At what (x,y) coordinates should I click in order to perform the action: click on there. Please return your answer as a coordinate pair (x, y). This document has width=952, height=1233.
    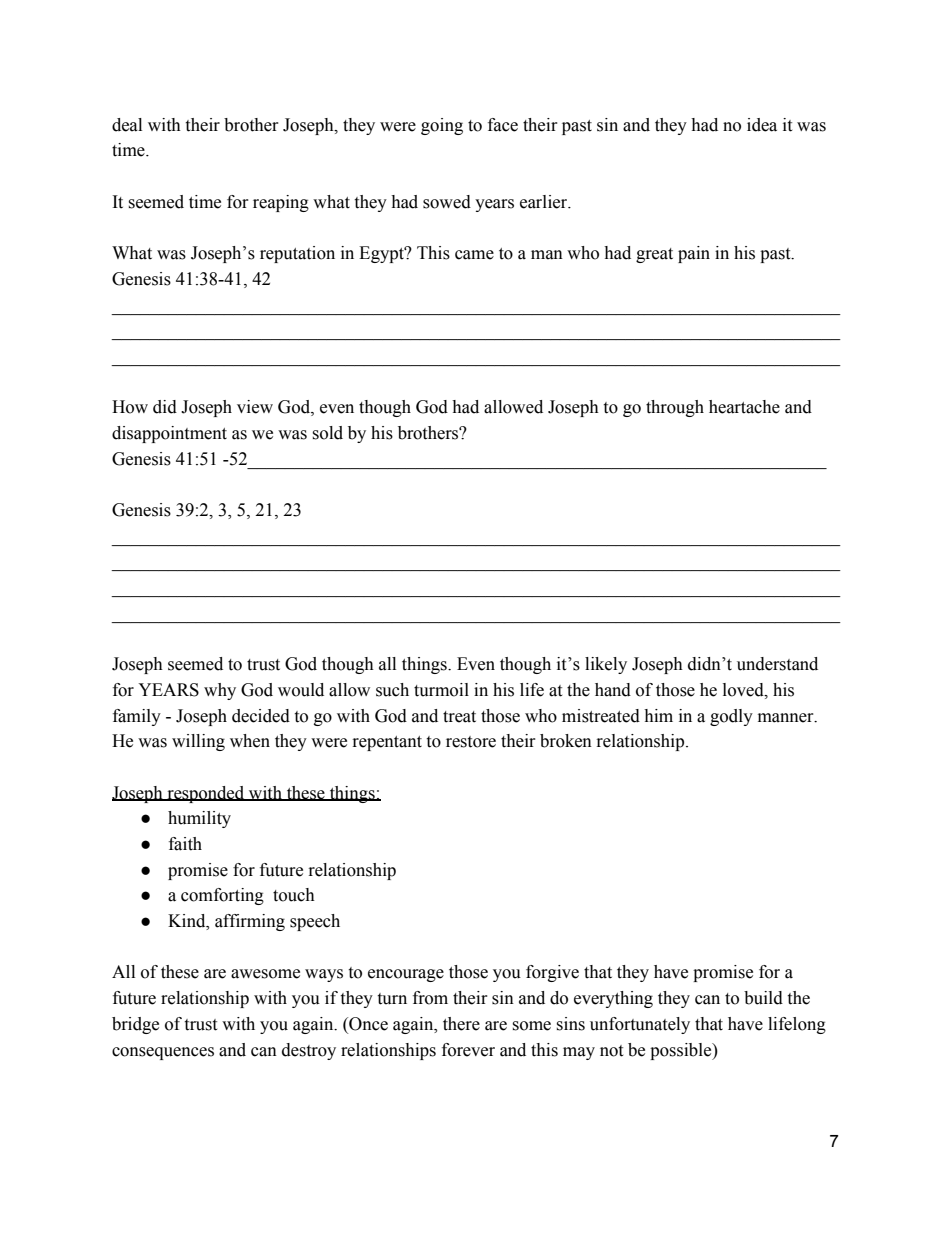
    Looking at the image, I should click on (461, 1024).
